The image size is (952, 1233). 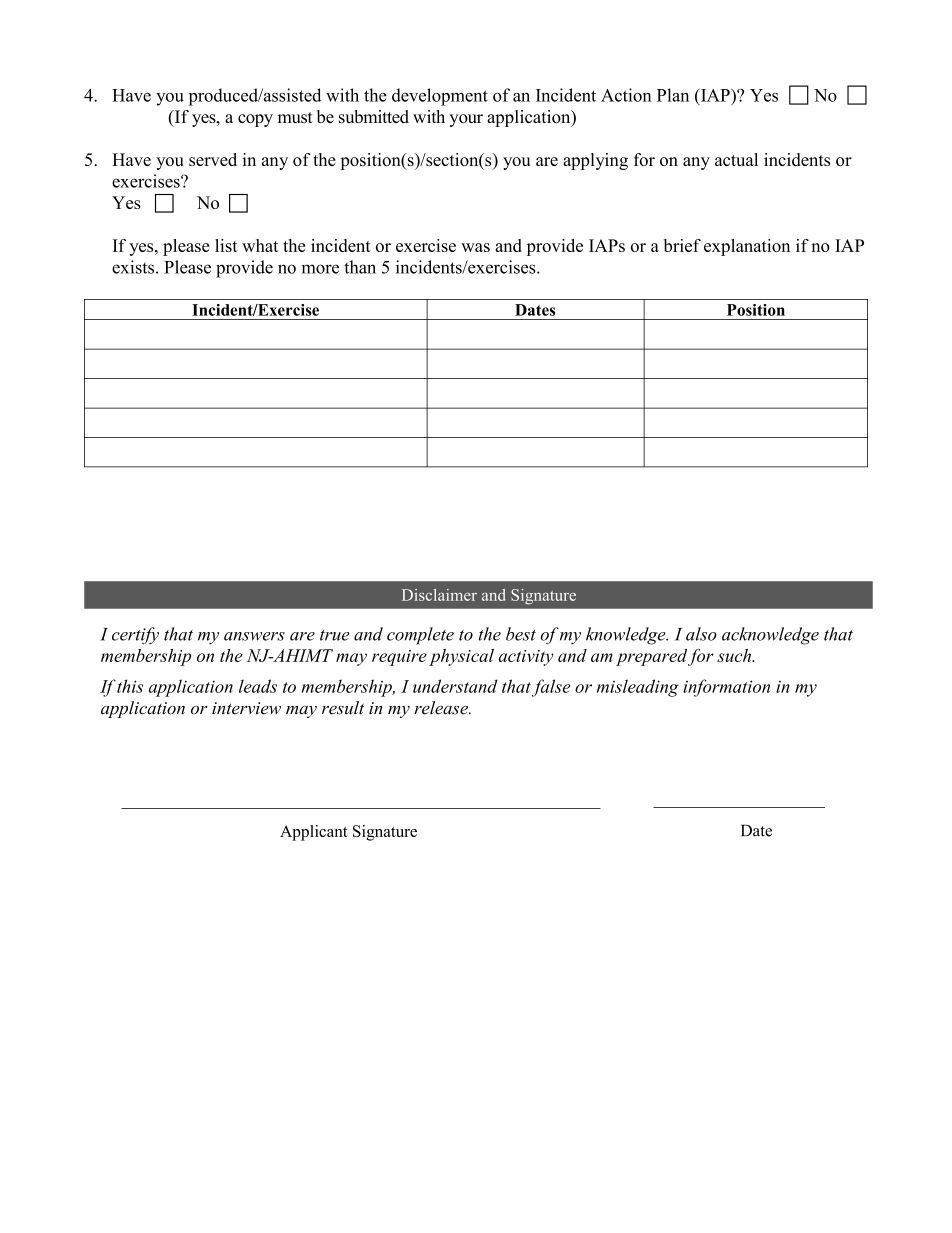 What do you see at coordinates (626, 95) in the image?
I see `Action` at bounding box center [626, 95].
